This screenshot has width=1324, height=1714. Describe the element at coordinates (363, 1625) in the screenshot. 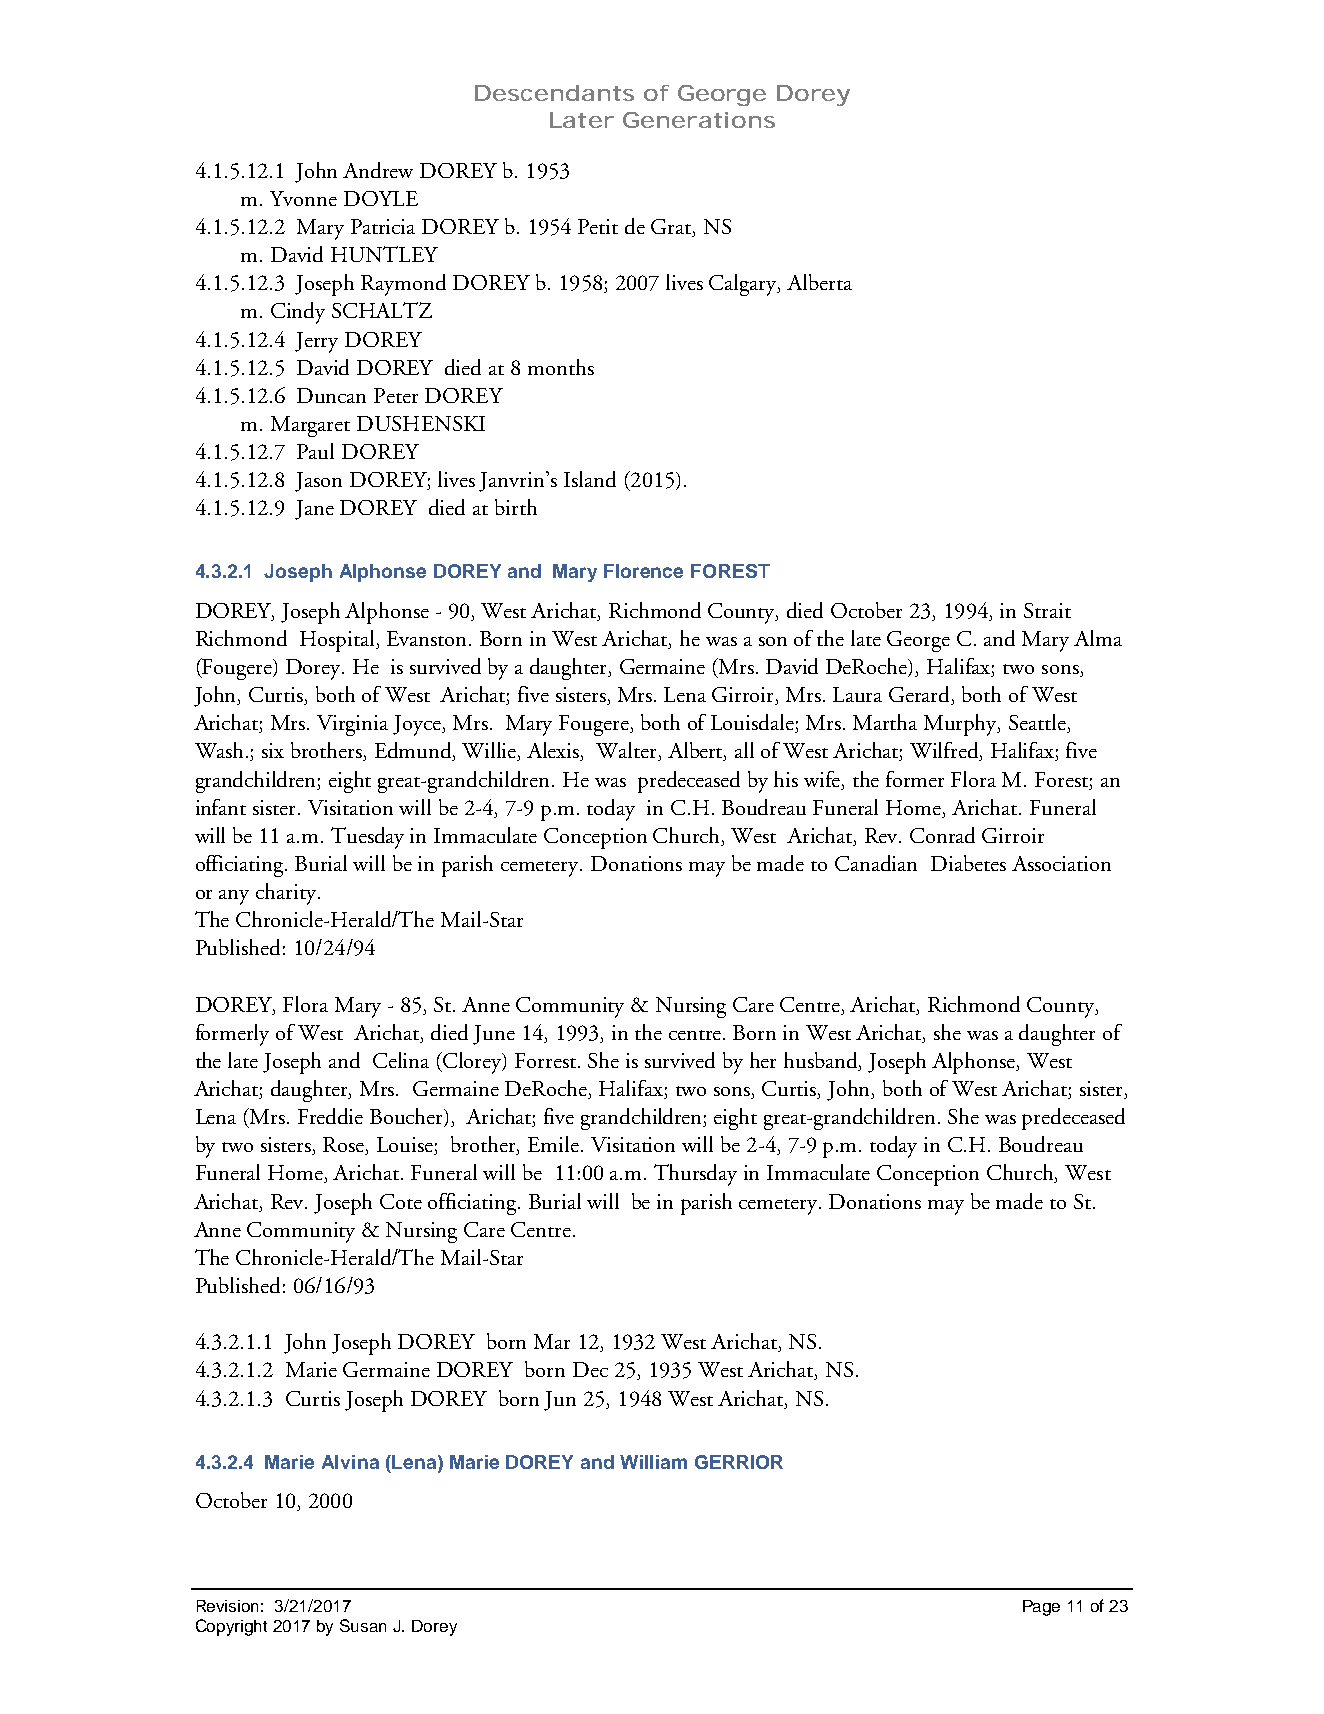

I see `Susan` at that location.
